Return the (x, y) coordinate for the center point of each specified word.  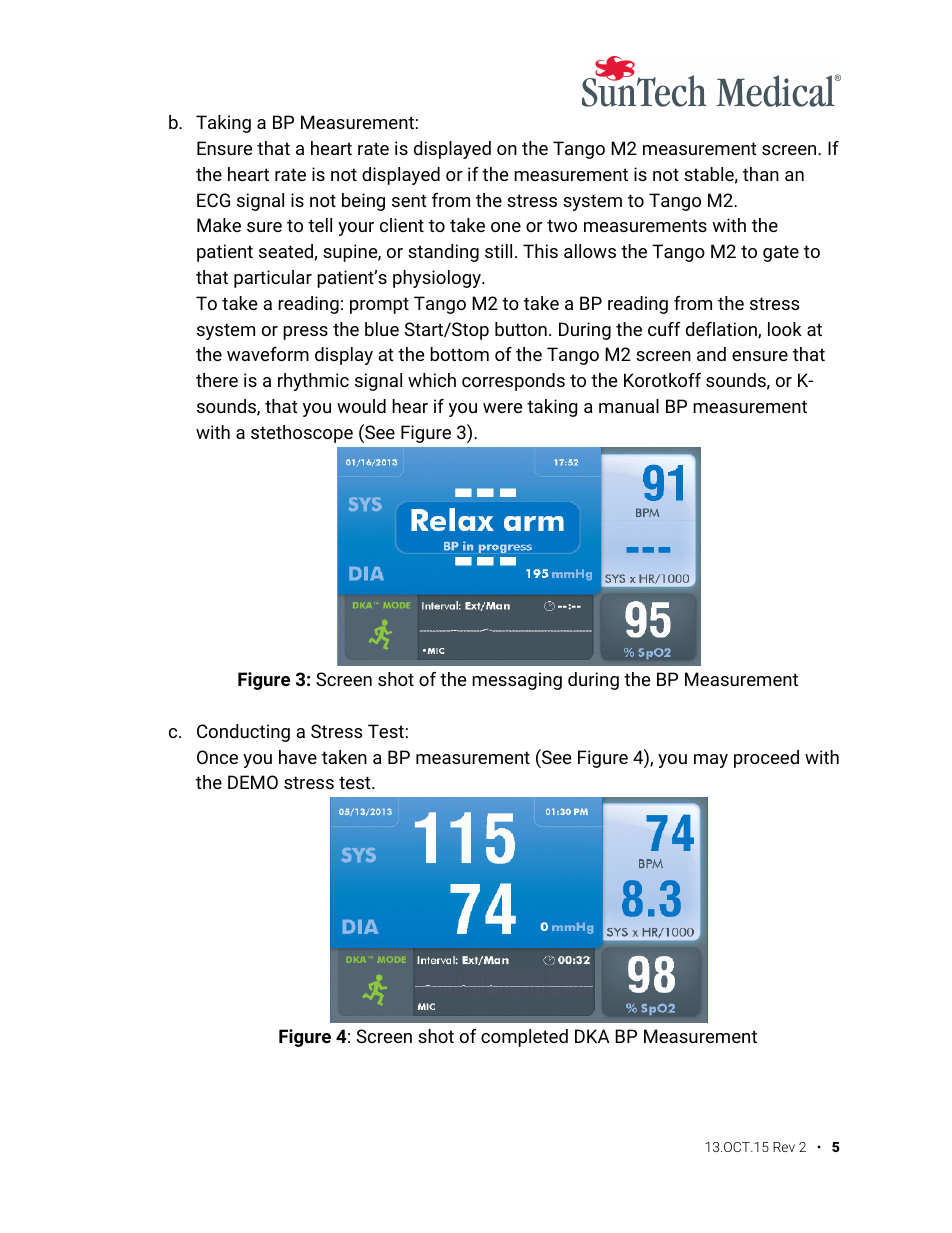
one (506, 227)
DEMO (253, 782)
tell (320, 225)
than (761, 174)
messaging (517, 681)
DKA (592, 1036)
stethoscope (302, 434)
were (502, 408)
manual (629, 406)
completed (524, 1038)
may (711, 761)
